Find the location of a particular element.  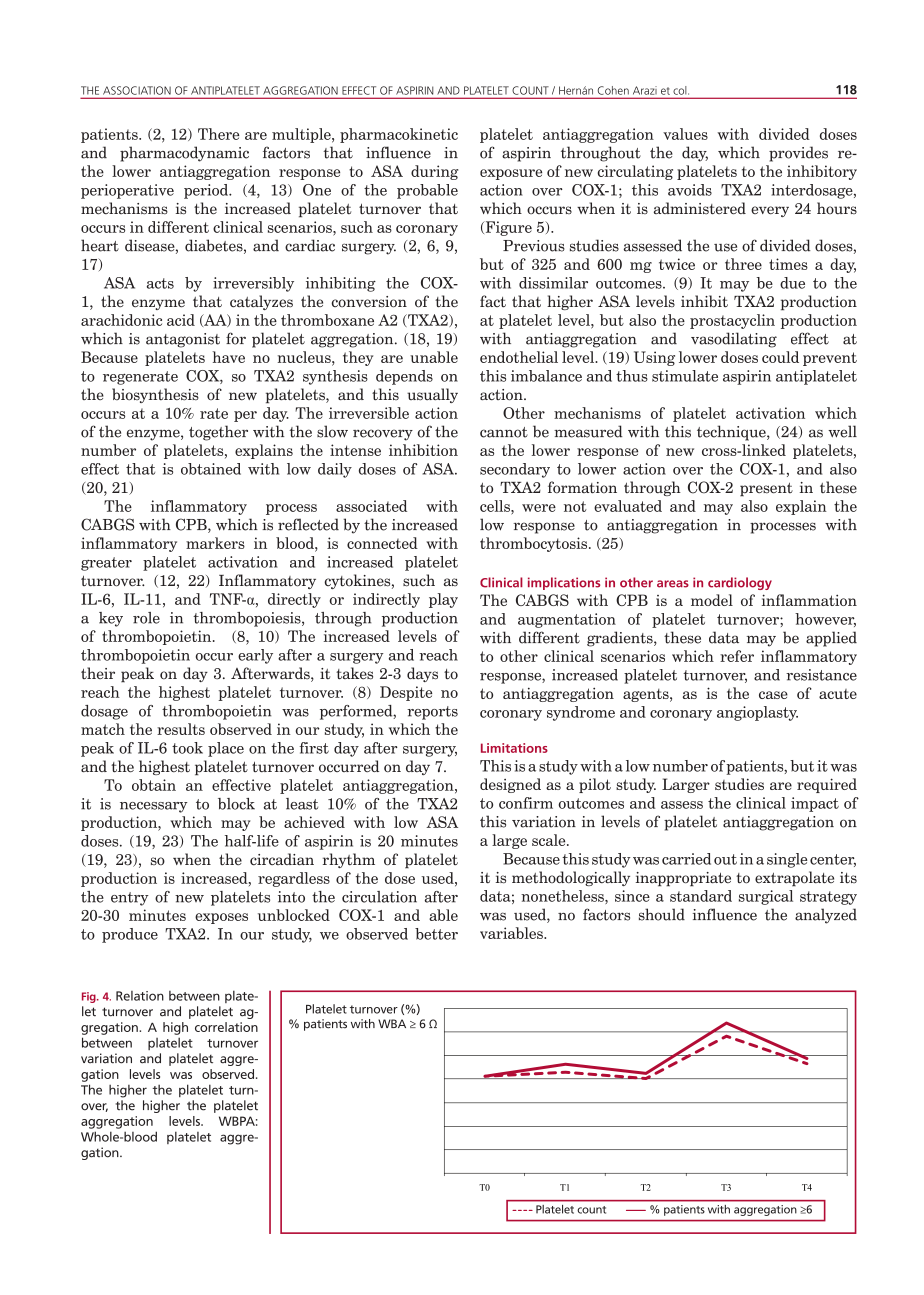

markers is located at coordinates (215, 543).
